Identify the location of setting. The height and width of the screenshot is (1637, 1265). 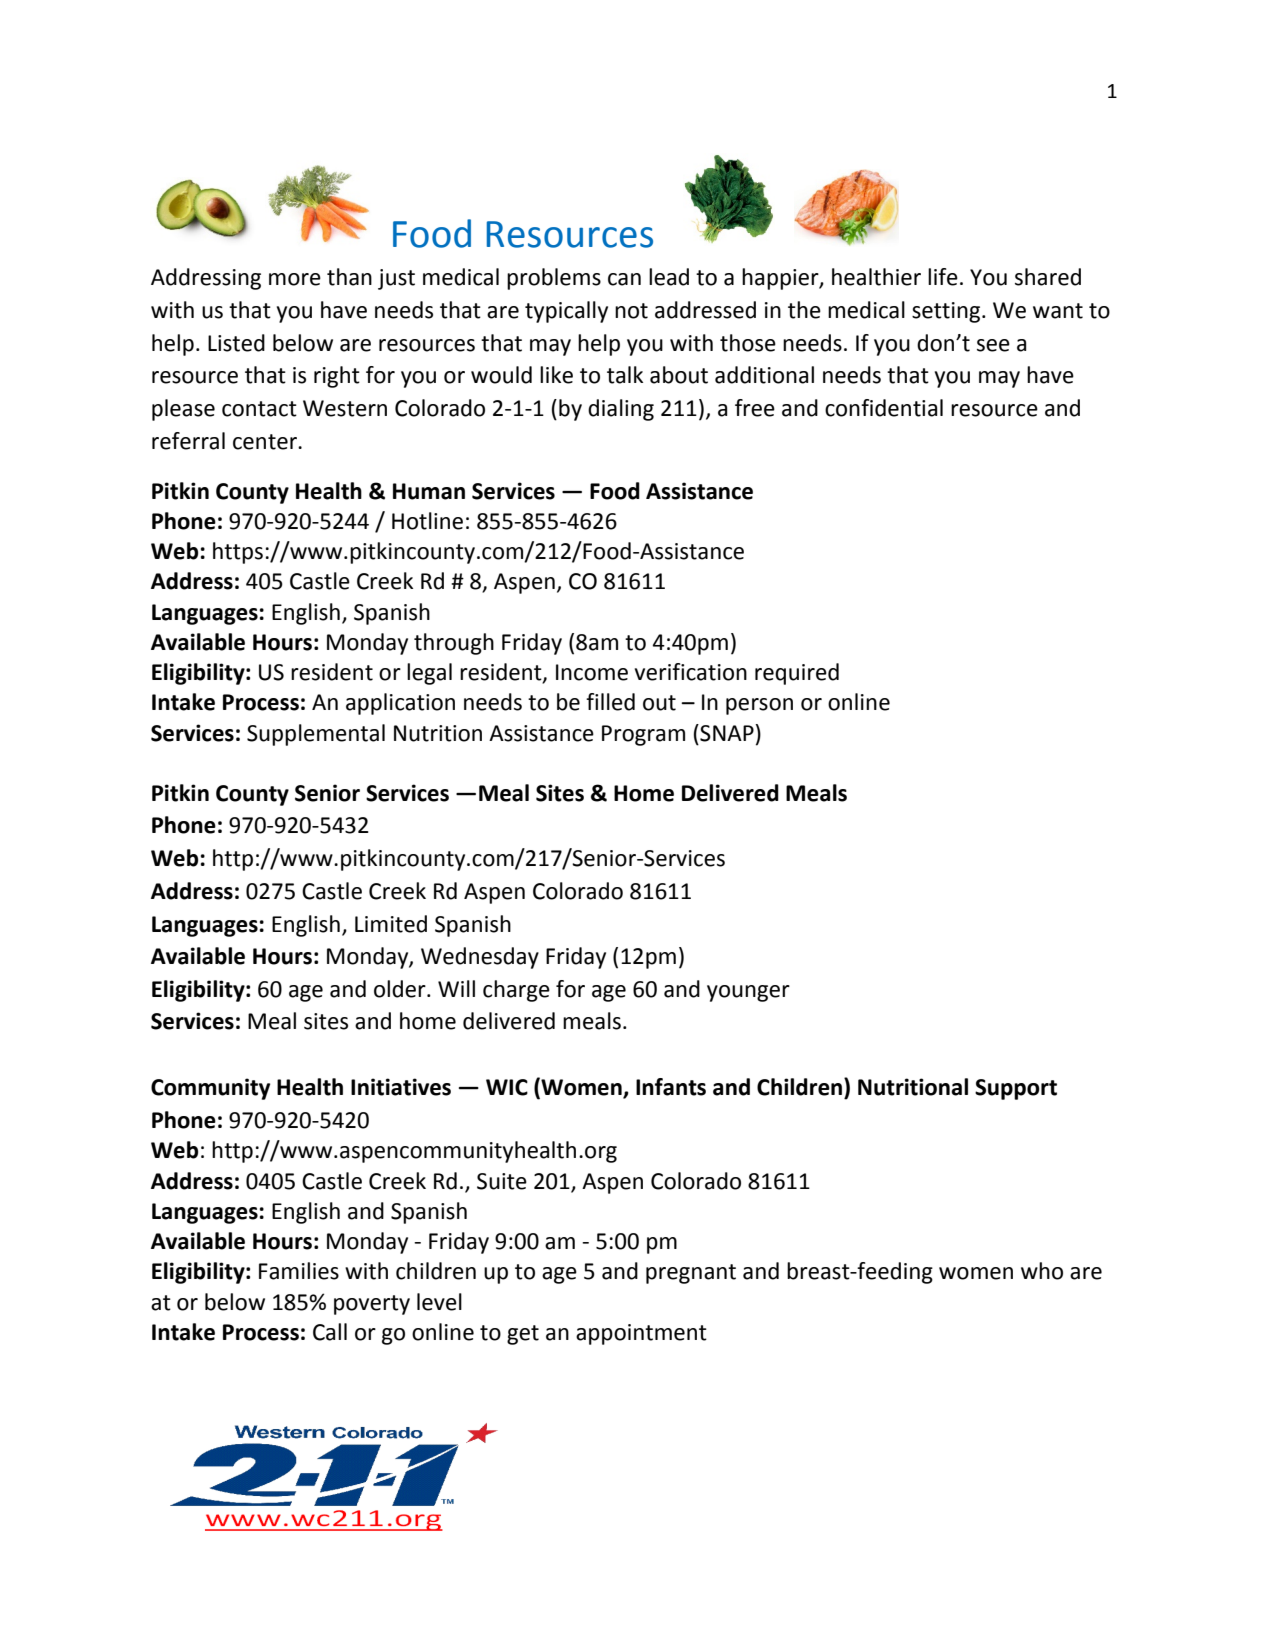
(947, 312).
